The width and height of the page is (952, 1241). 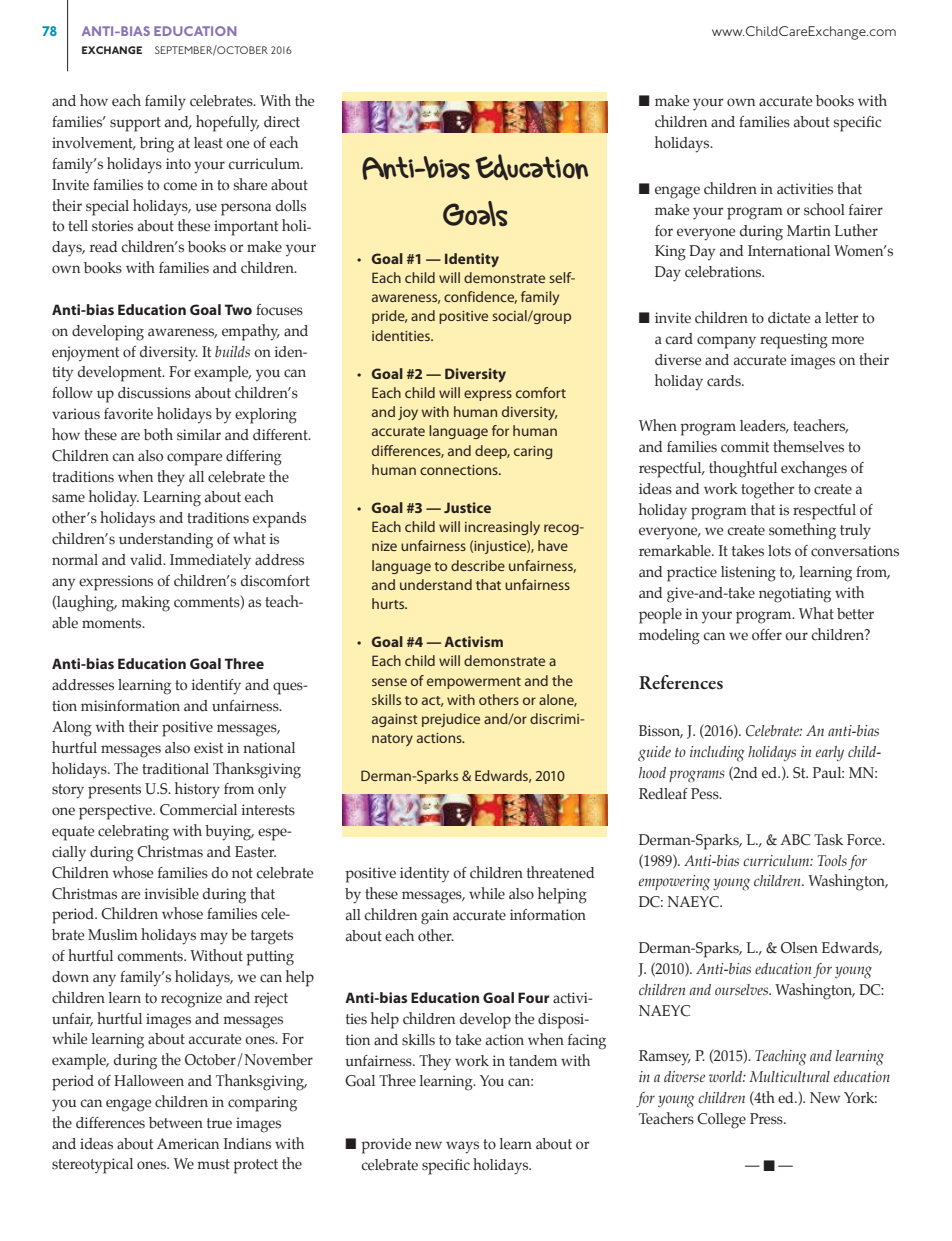 I want to click on bring, so click(x=157, y=145).
